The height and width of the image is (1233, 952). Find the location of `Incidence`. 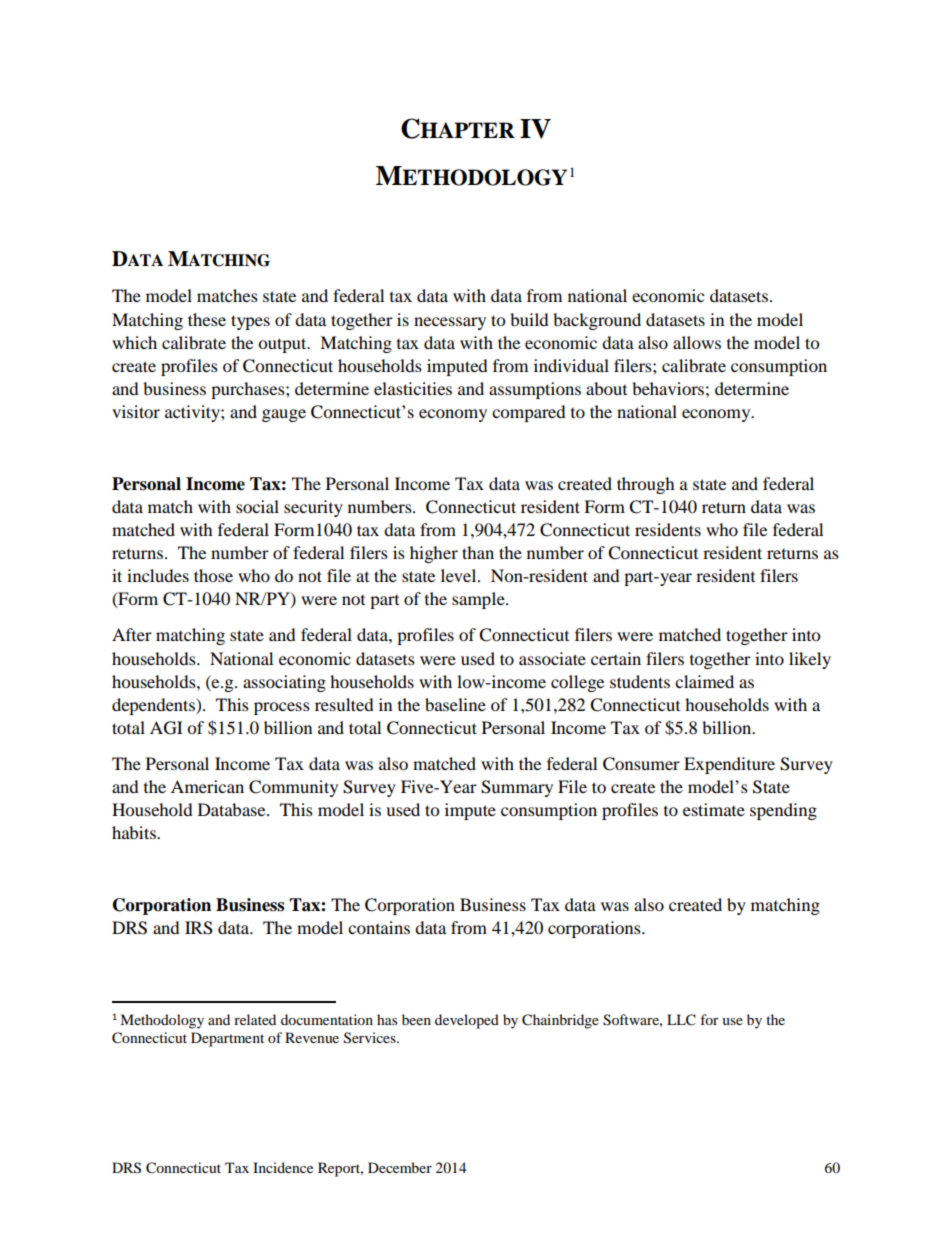

Incidence is located at coordinates (283, 1167).
